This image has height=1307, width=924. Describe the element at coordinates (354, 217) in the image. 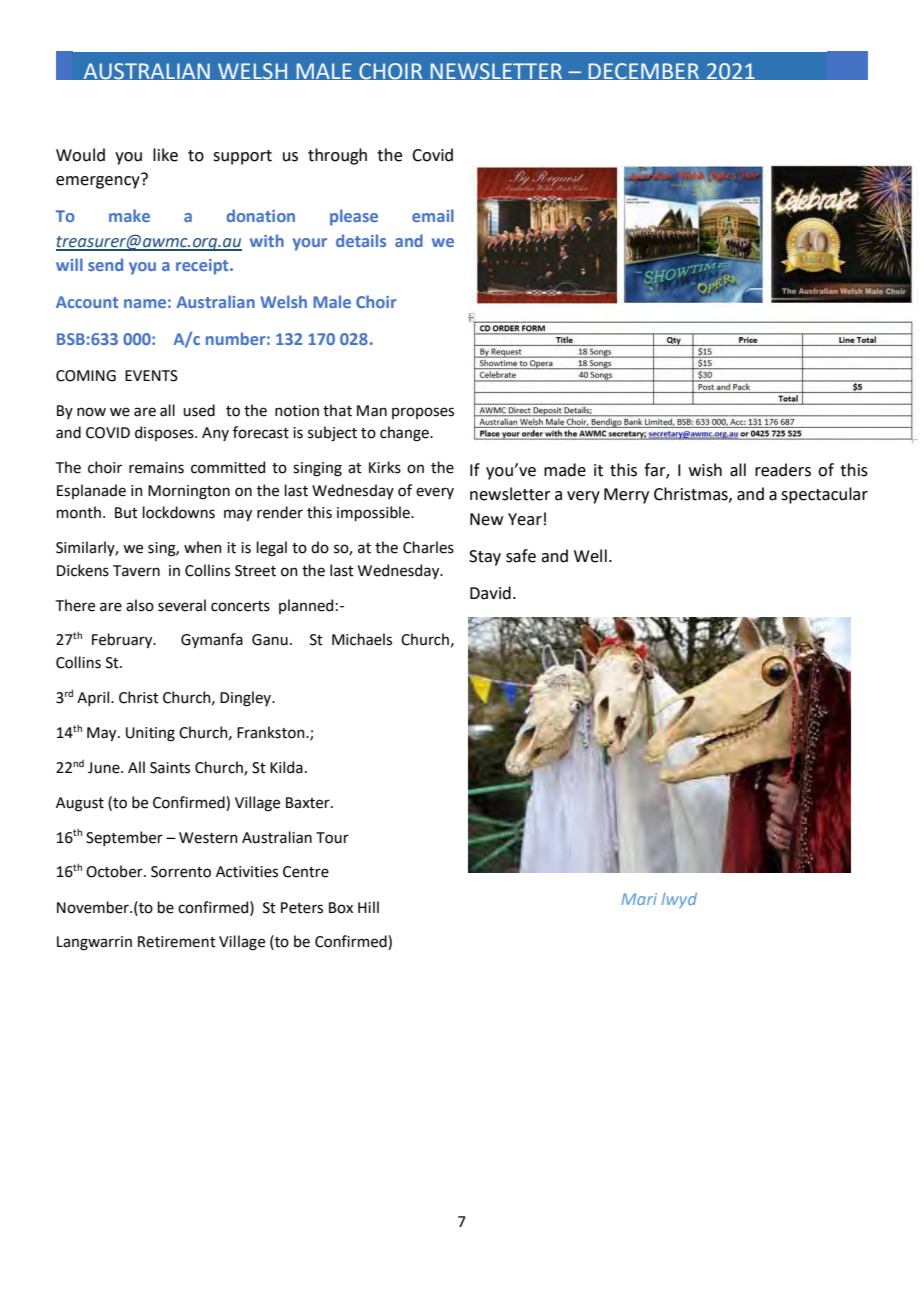

I see `please` at that location.
